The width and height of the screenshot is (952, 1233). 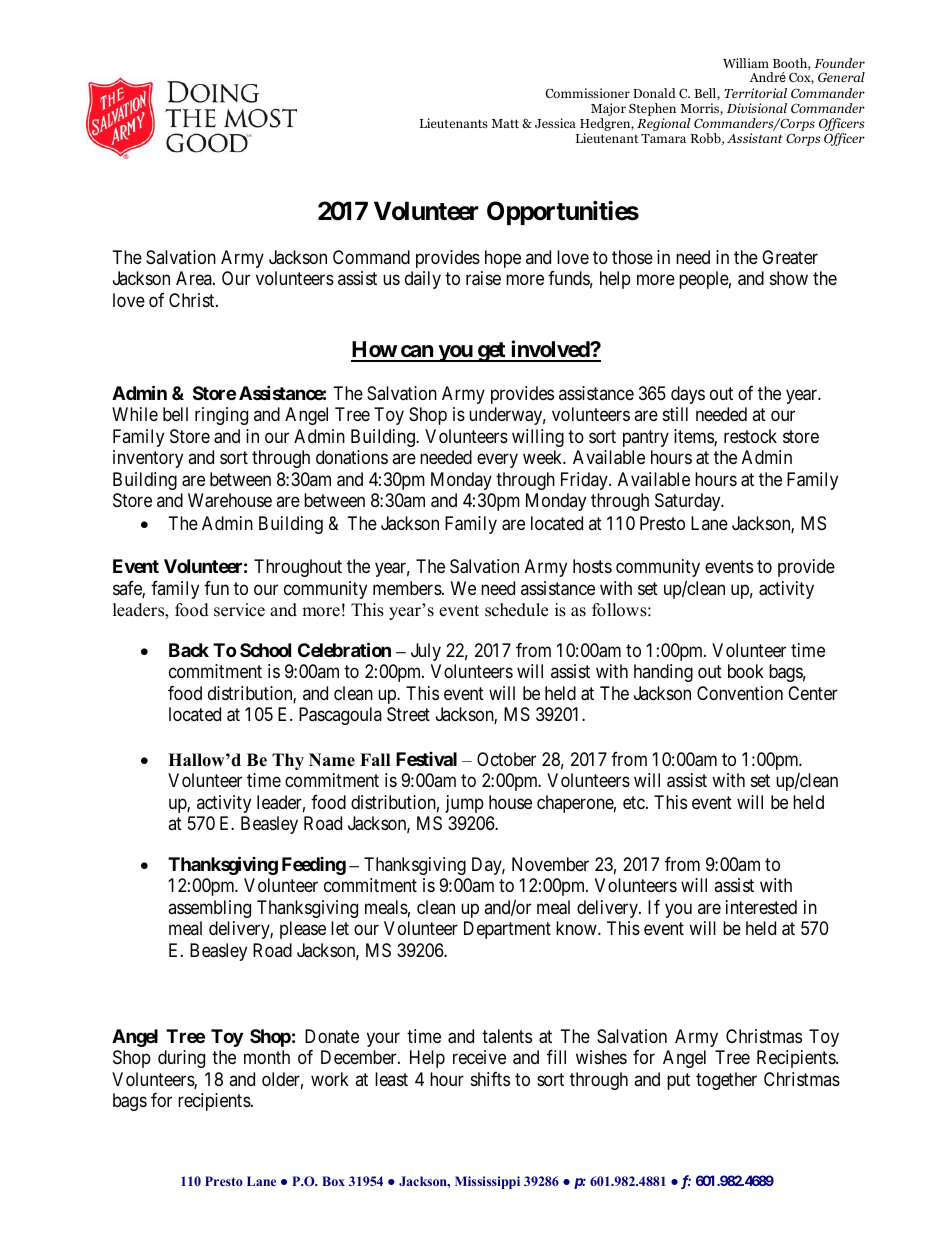 What do you see at coordinates (181, 1059) in the screenshot?
I see `during` at bounding box center [181, 1059].
